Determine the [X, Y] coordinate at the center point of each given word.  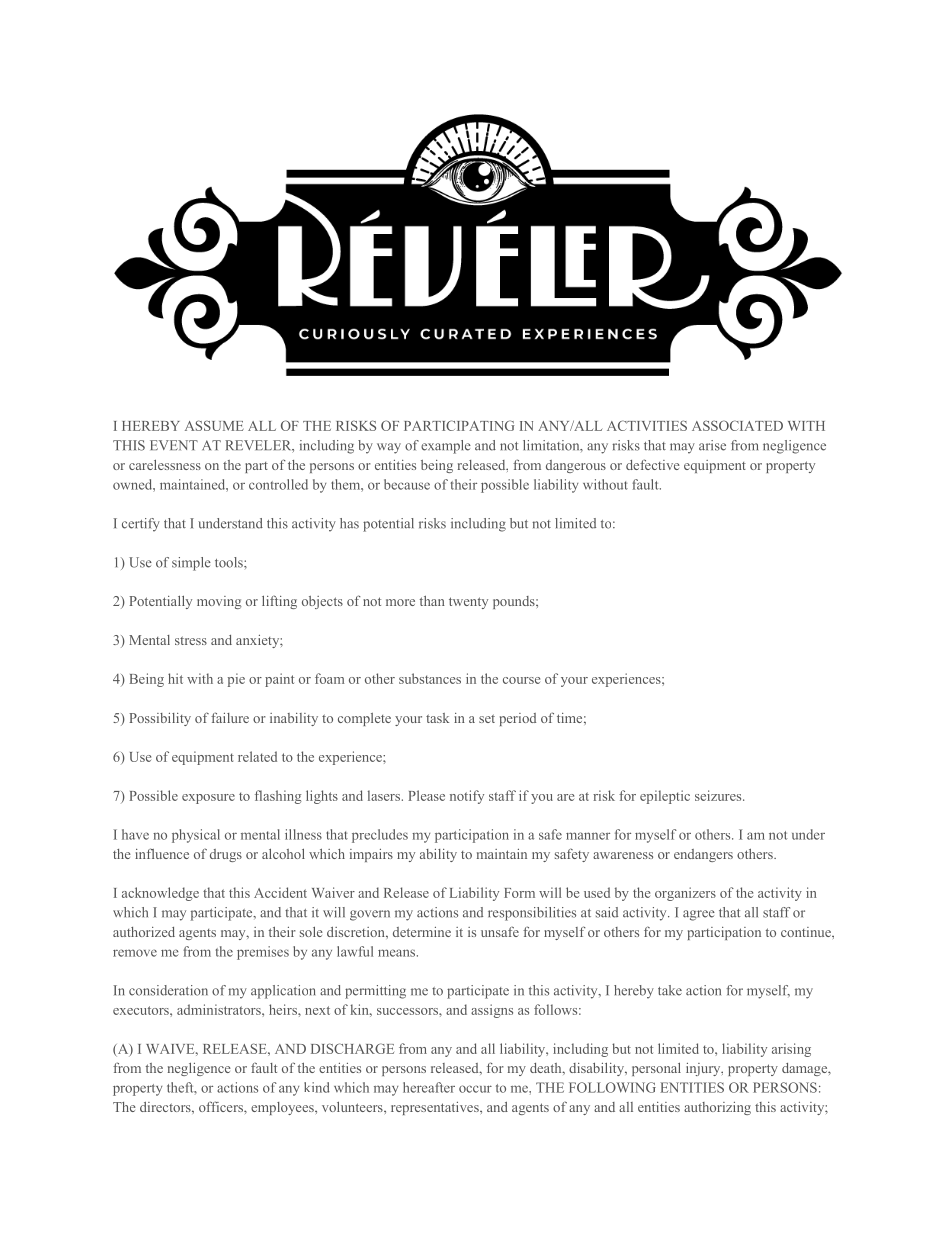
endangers [703, 855]
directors [166, 1107]
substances [430, 678]
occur [475, 1089]
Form [519, 893]
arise [712, 445]
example [446, 447]
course [521, 680]
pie [236, 680]
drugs [226, 855]
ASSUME [214, 425]
